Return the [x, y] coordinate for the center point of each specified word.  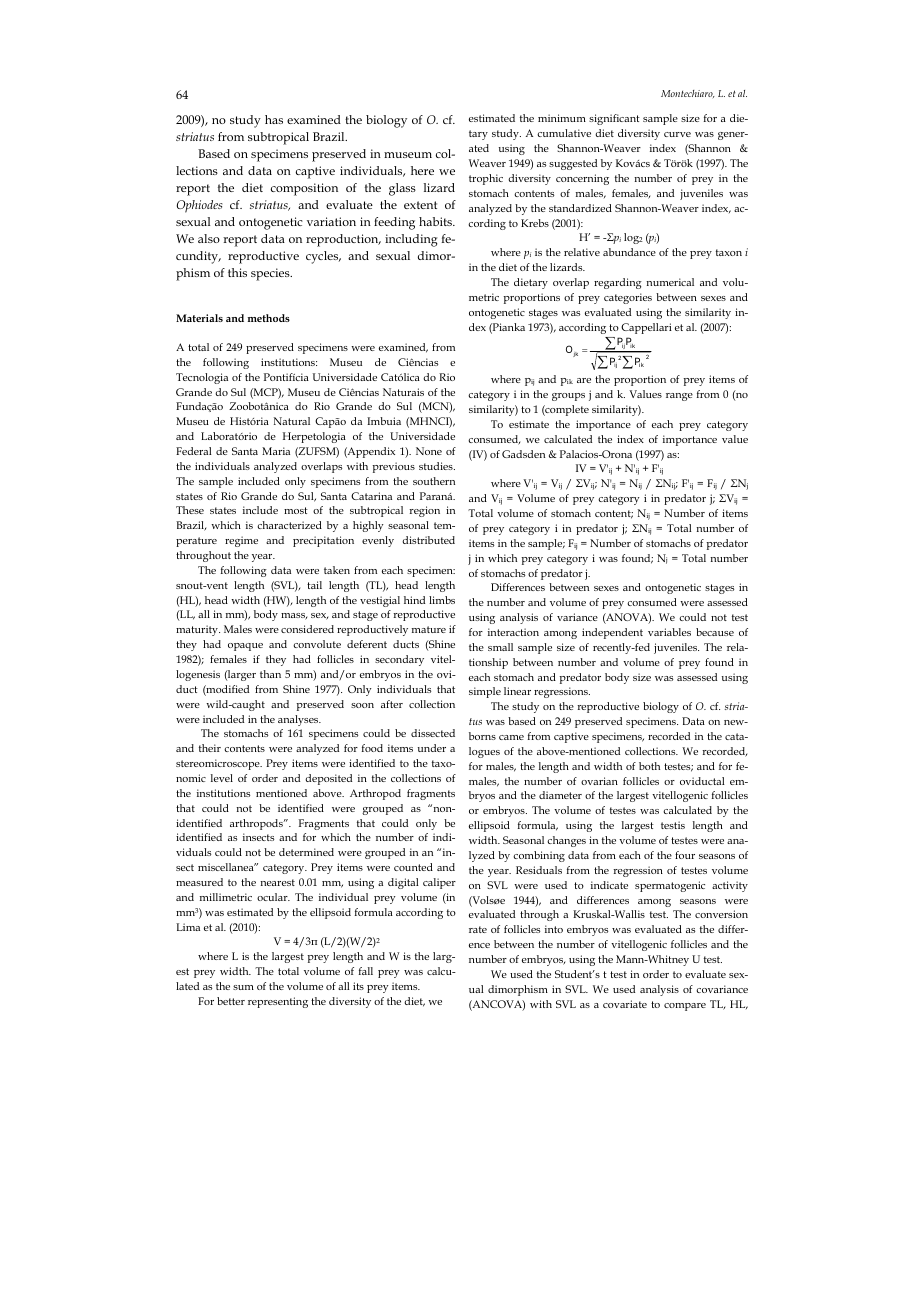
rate [478, 929]
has [274, 119]
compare [685, 1007]
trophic [486, 179]
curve [677, 134]
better [231, 1001]
